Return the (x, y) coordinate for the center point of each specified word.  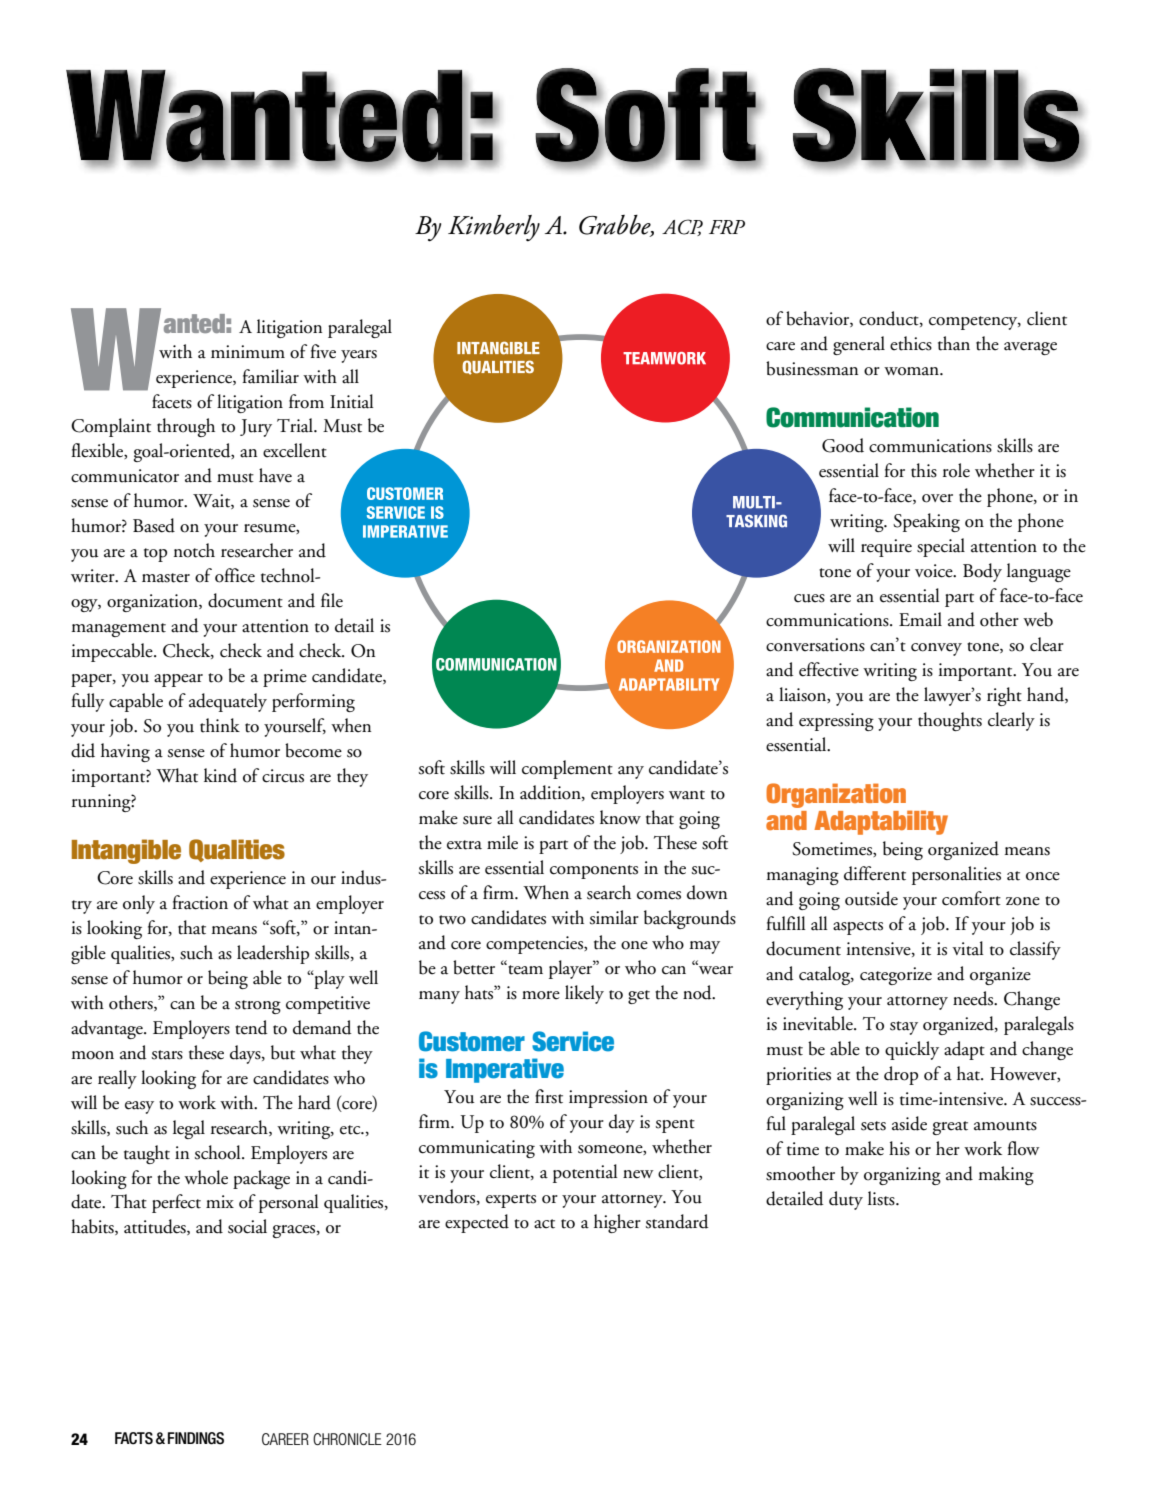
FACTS (134, 1438)
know (620, 817)
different (875, 873)
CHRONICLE (347, 1439)
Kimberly (494, 228)
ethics (911, 343)
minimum (248, 352)
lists (882, 1198)
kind (220, 775)
